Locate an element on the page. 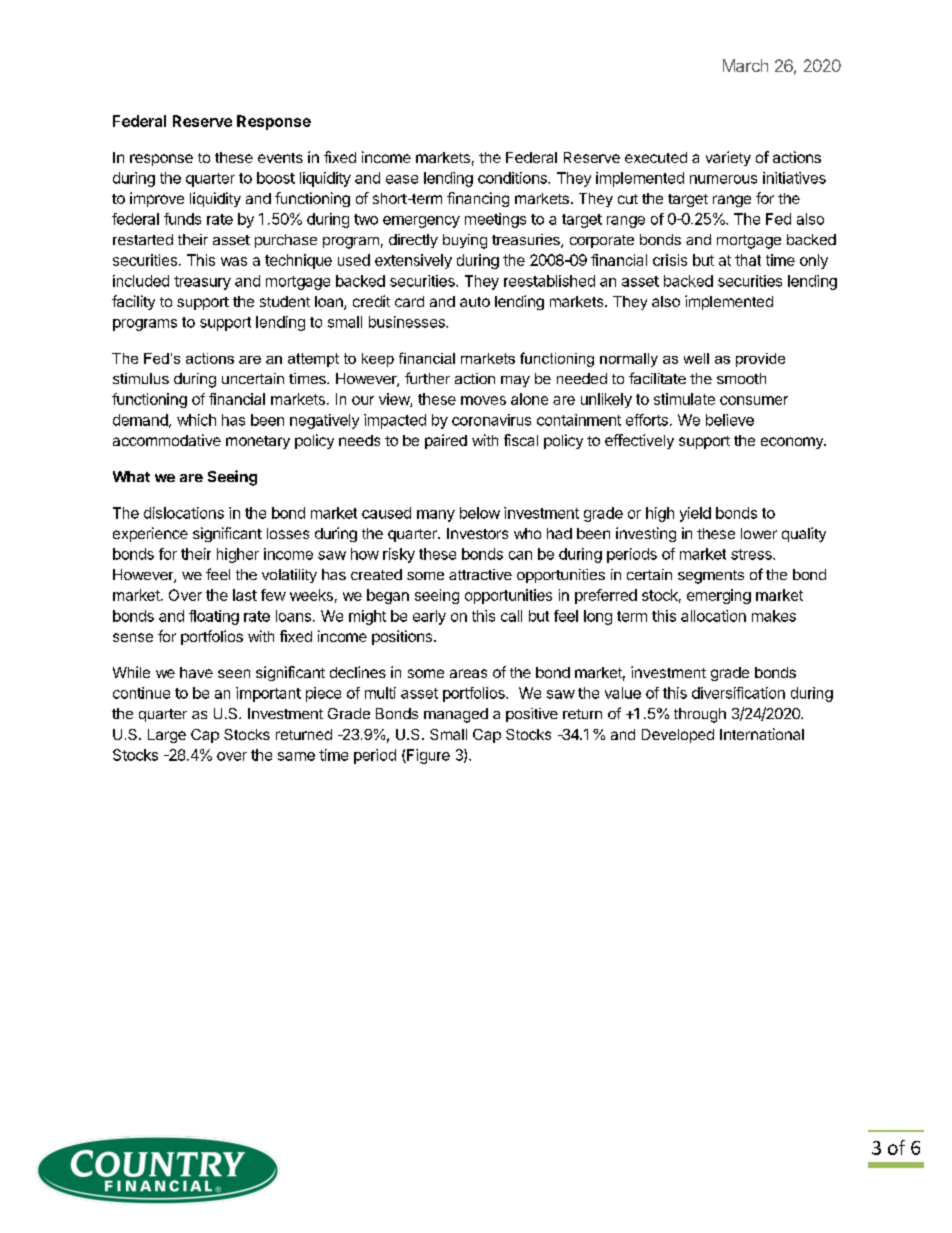  International is located at coordinates (762, 734).
